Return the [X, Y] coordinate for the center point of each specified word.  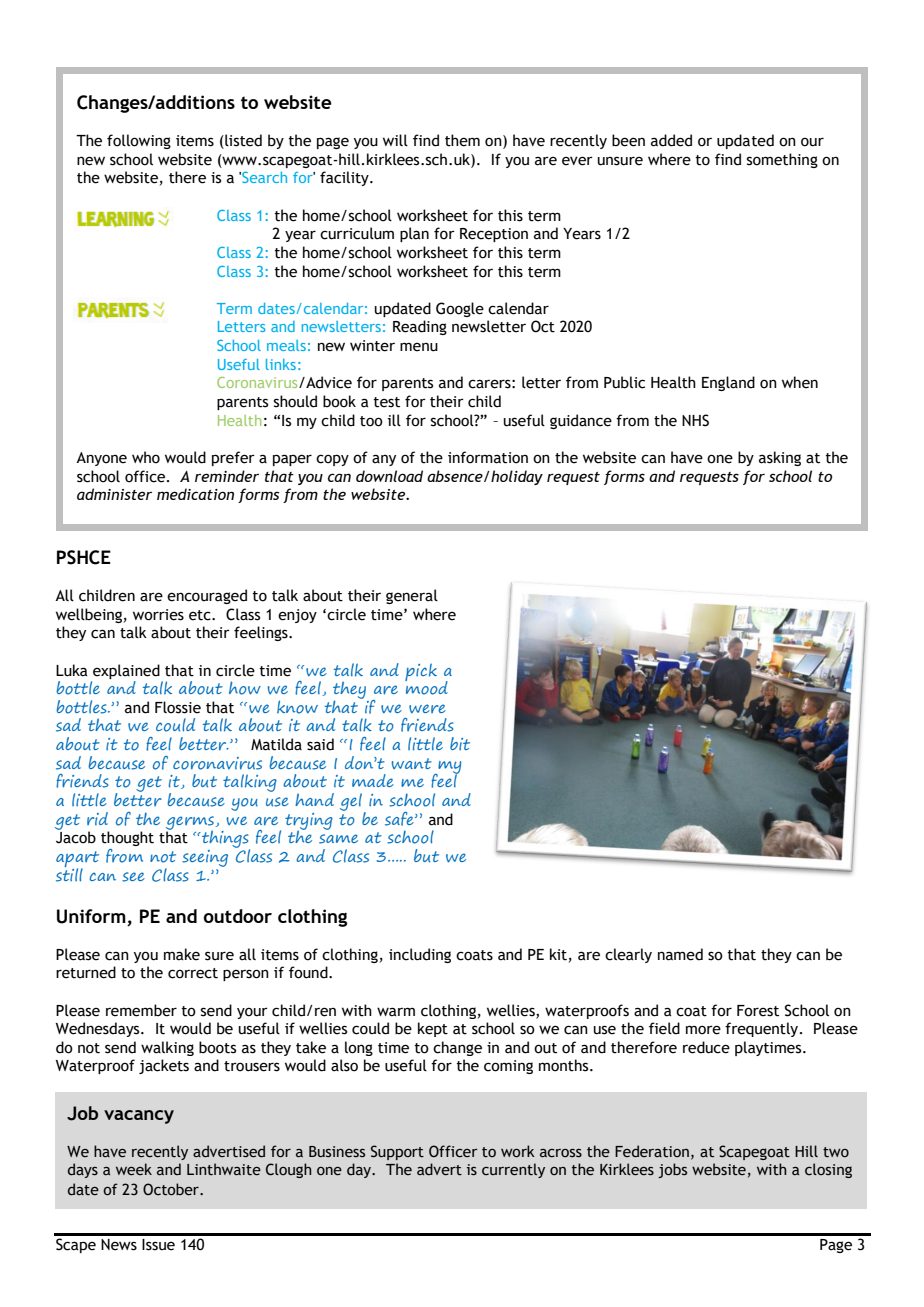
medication [195, 494]
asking [780, 458]
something [782, 160]
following [139, 141]
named [680, 954]
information [488, 457]
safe [400, 819]
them [462, 140]
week [134, 1169]
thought [127, 838]
